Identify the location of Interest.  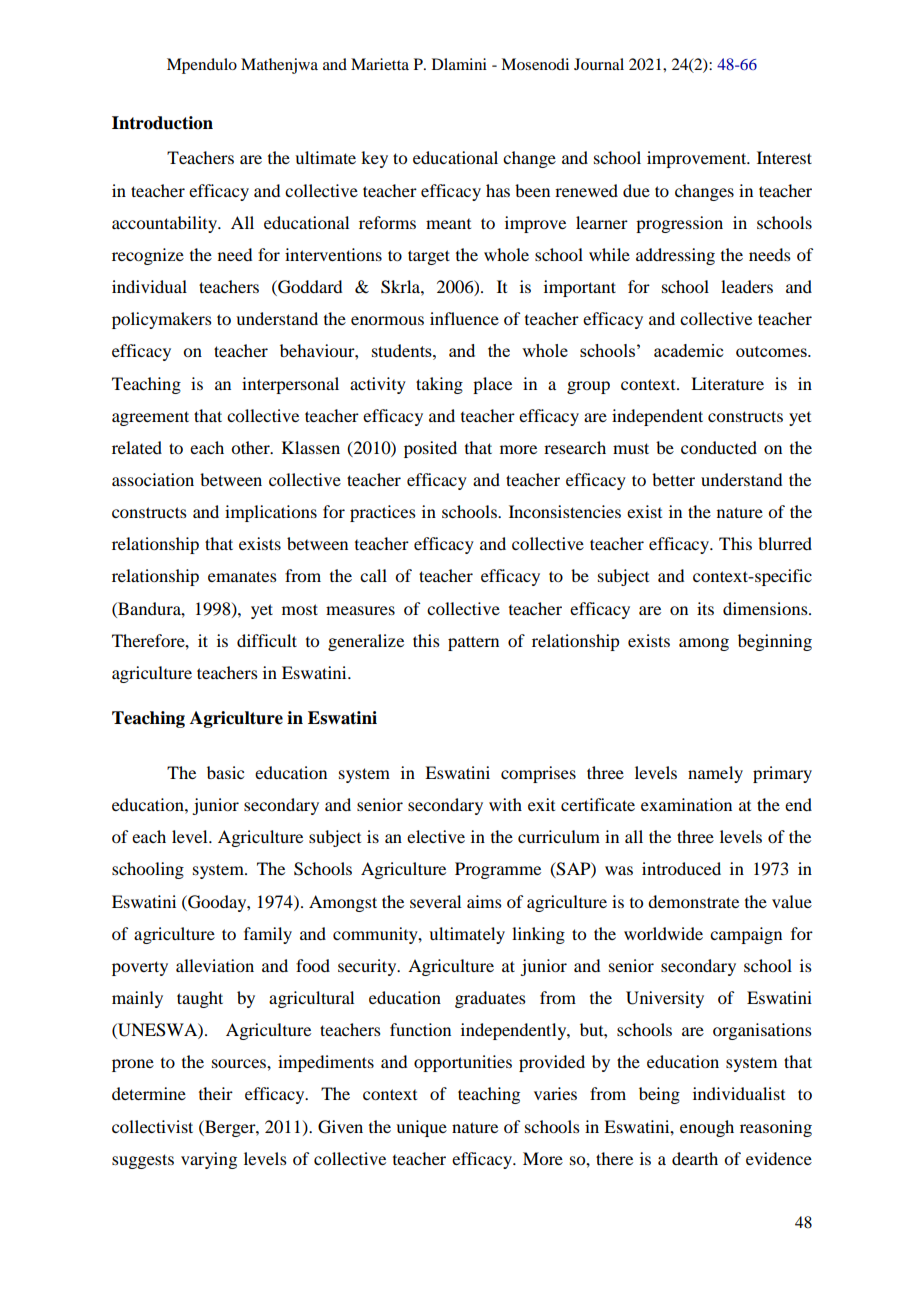
(784, 157).
